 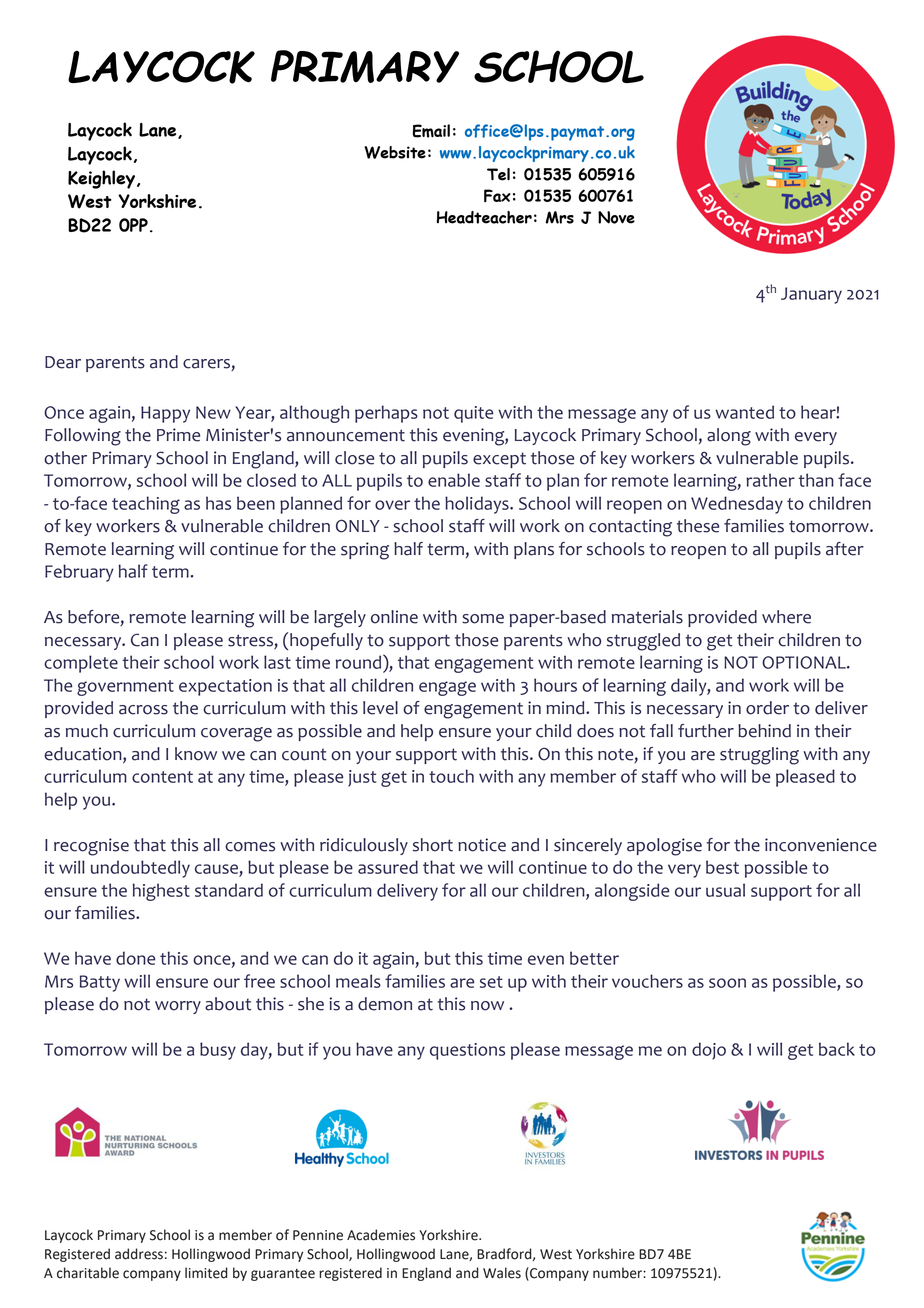 What do you see at coordinates (143, 710) in the image?
I see `across` at bounding box center [143, 710].
